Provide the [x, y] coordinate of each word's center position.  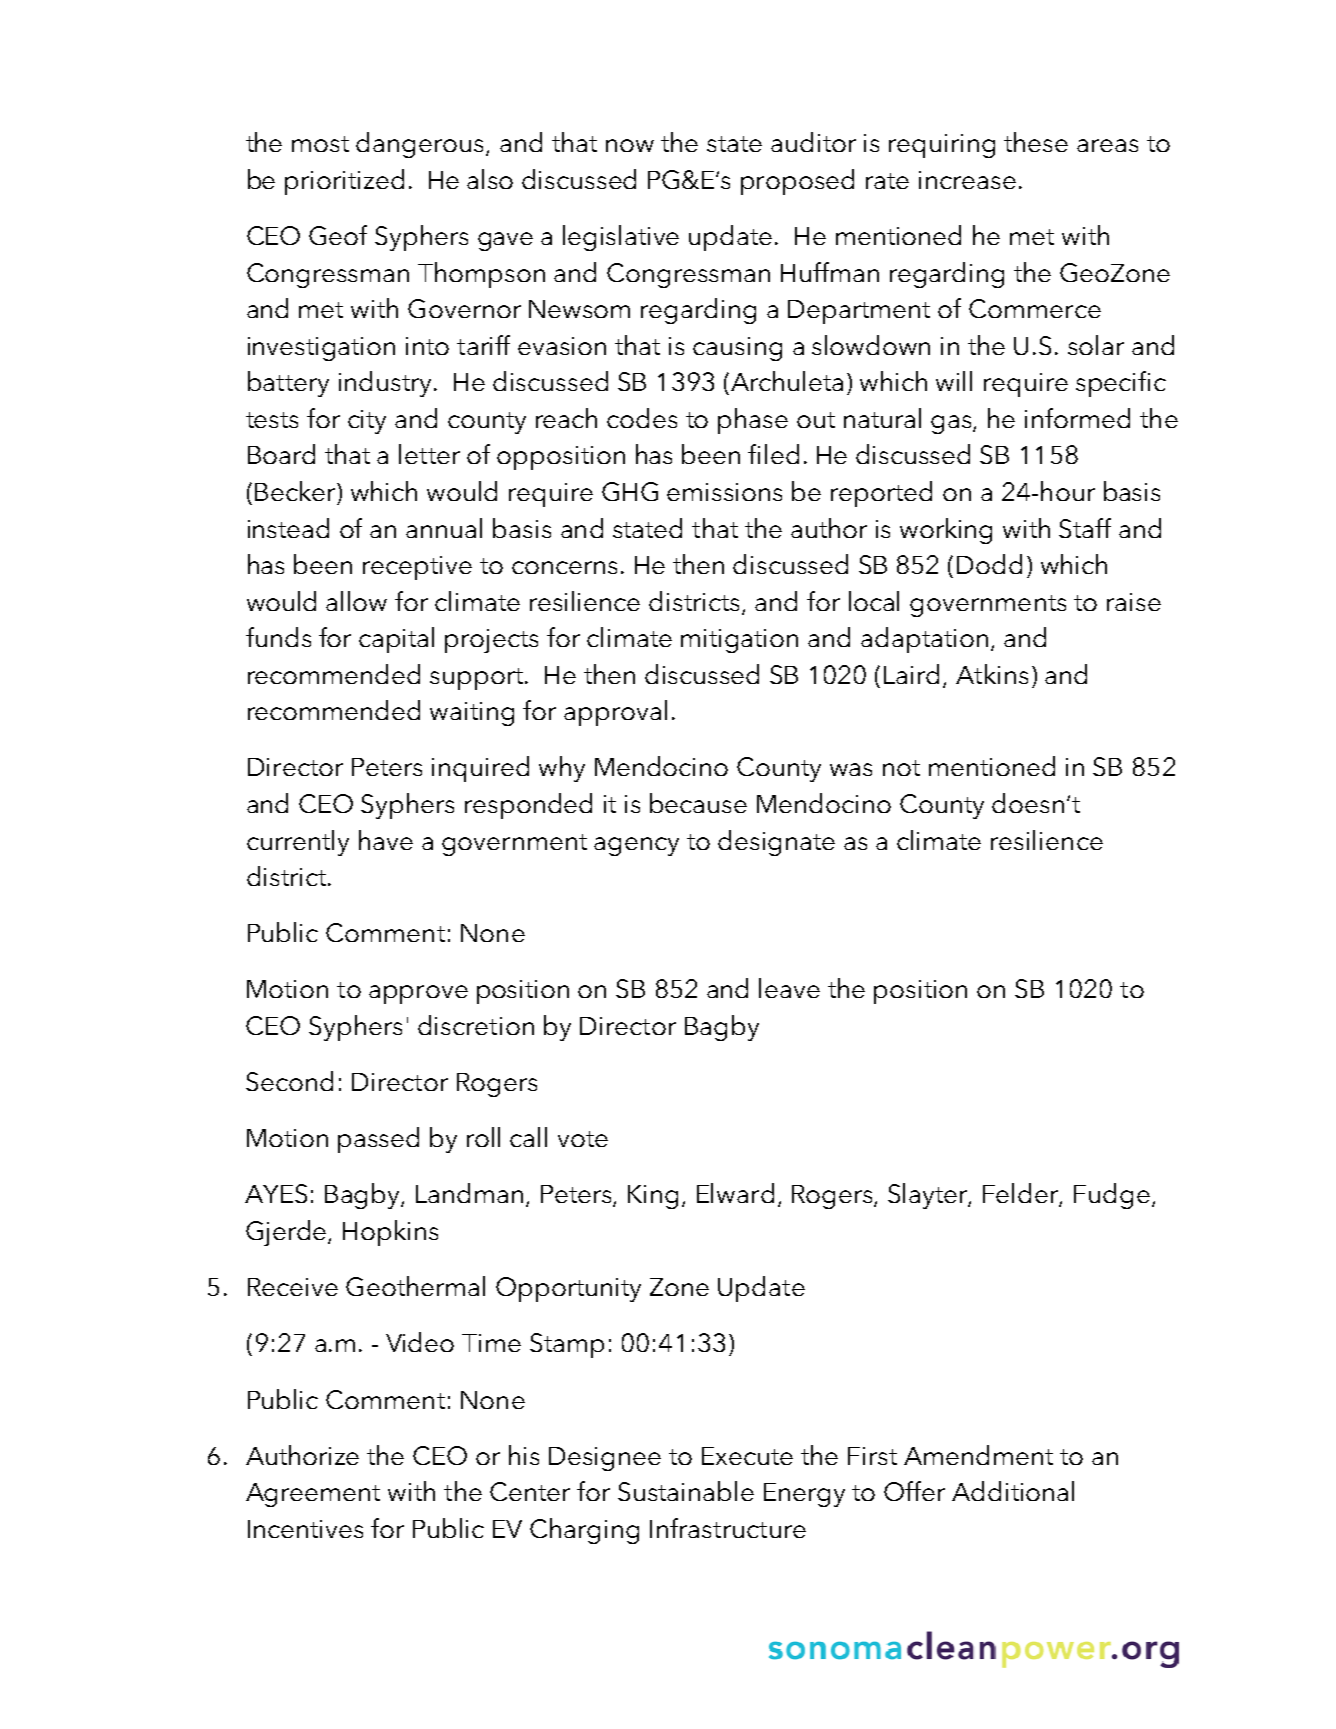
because [698, 803]
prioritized [344, 182]
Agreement [313, 1495]
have [386, 840]
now [630, 145]
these [1036, 142]
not [901, 768]
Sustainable [686, 1491]
